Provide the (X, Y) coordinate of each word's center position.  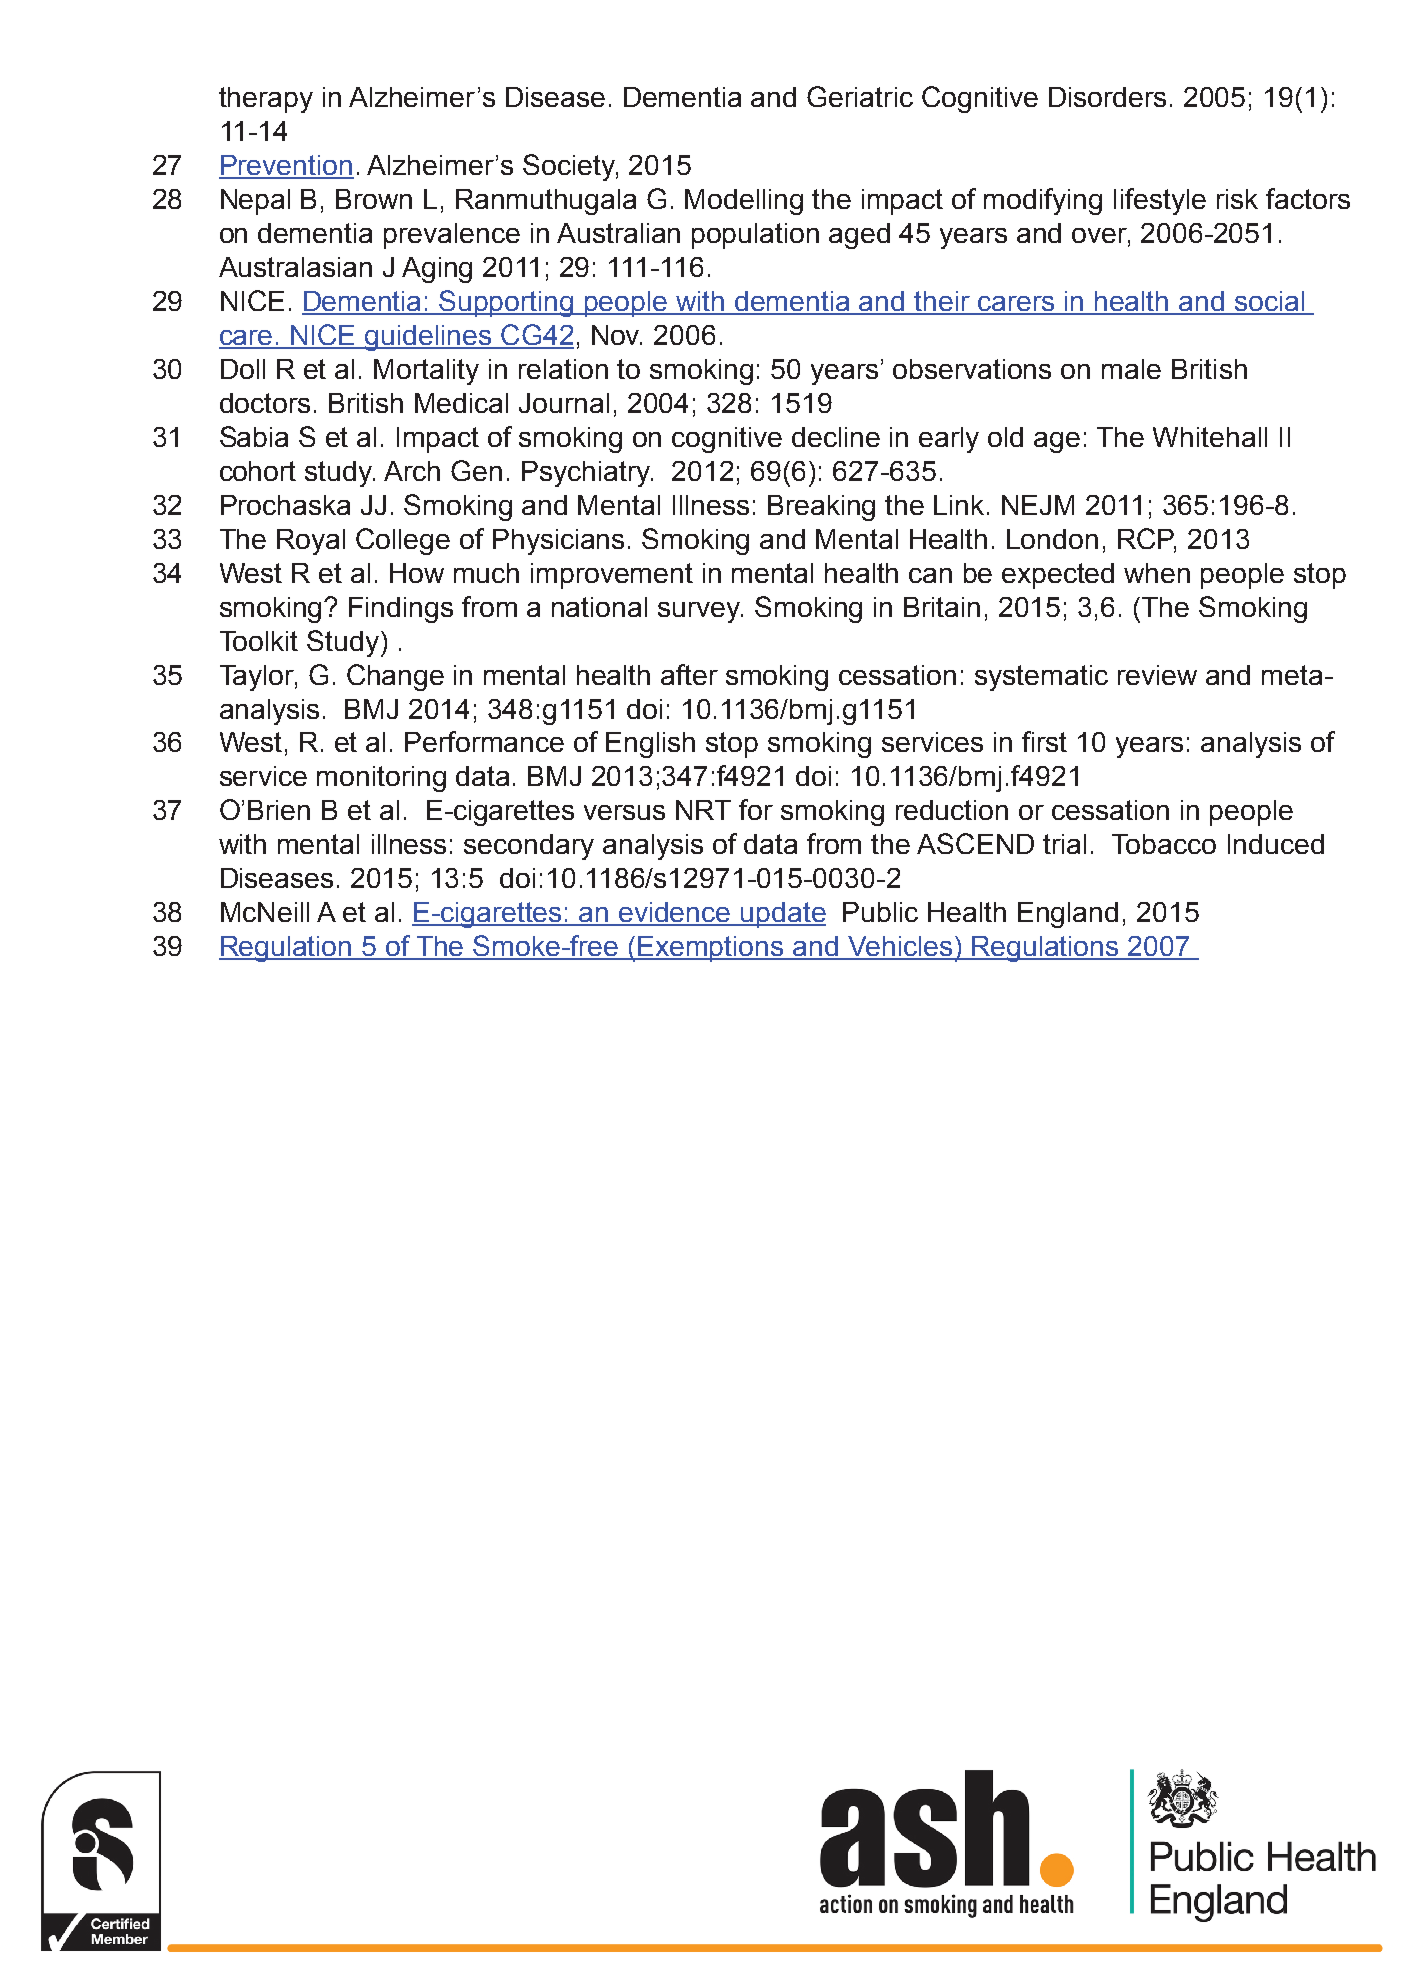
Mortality (426, 372)
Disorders (1107, 97)
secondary (529, 847)
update (782, 915)
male (1131, 369)
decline (836, 437)
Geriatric (860, 96)
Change (395, 677)
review (1157, 675)
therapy (266, 100)
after (689, 674)
